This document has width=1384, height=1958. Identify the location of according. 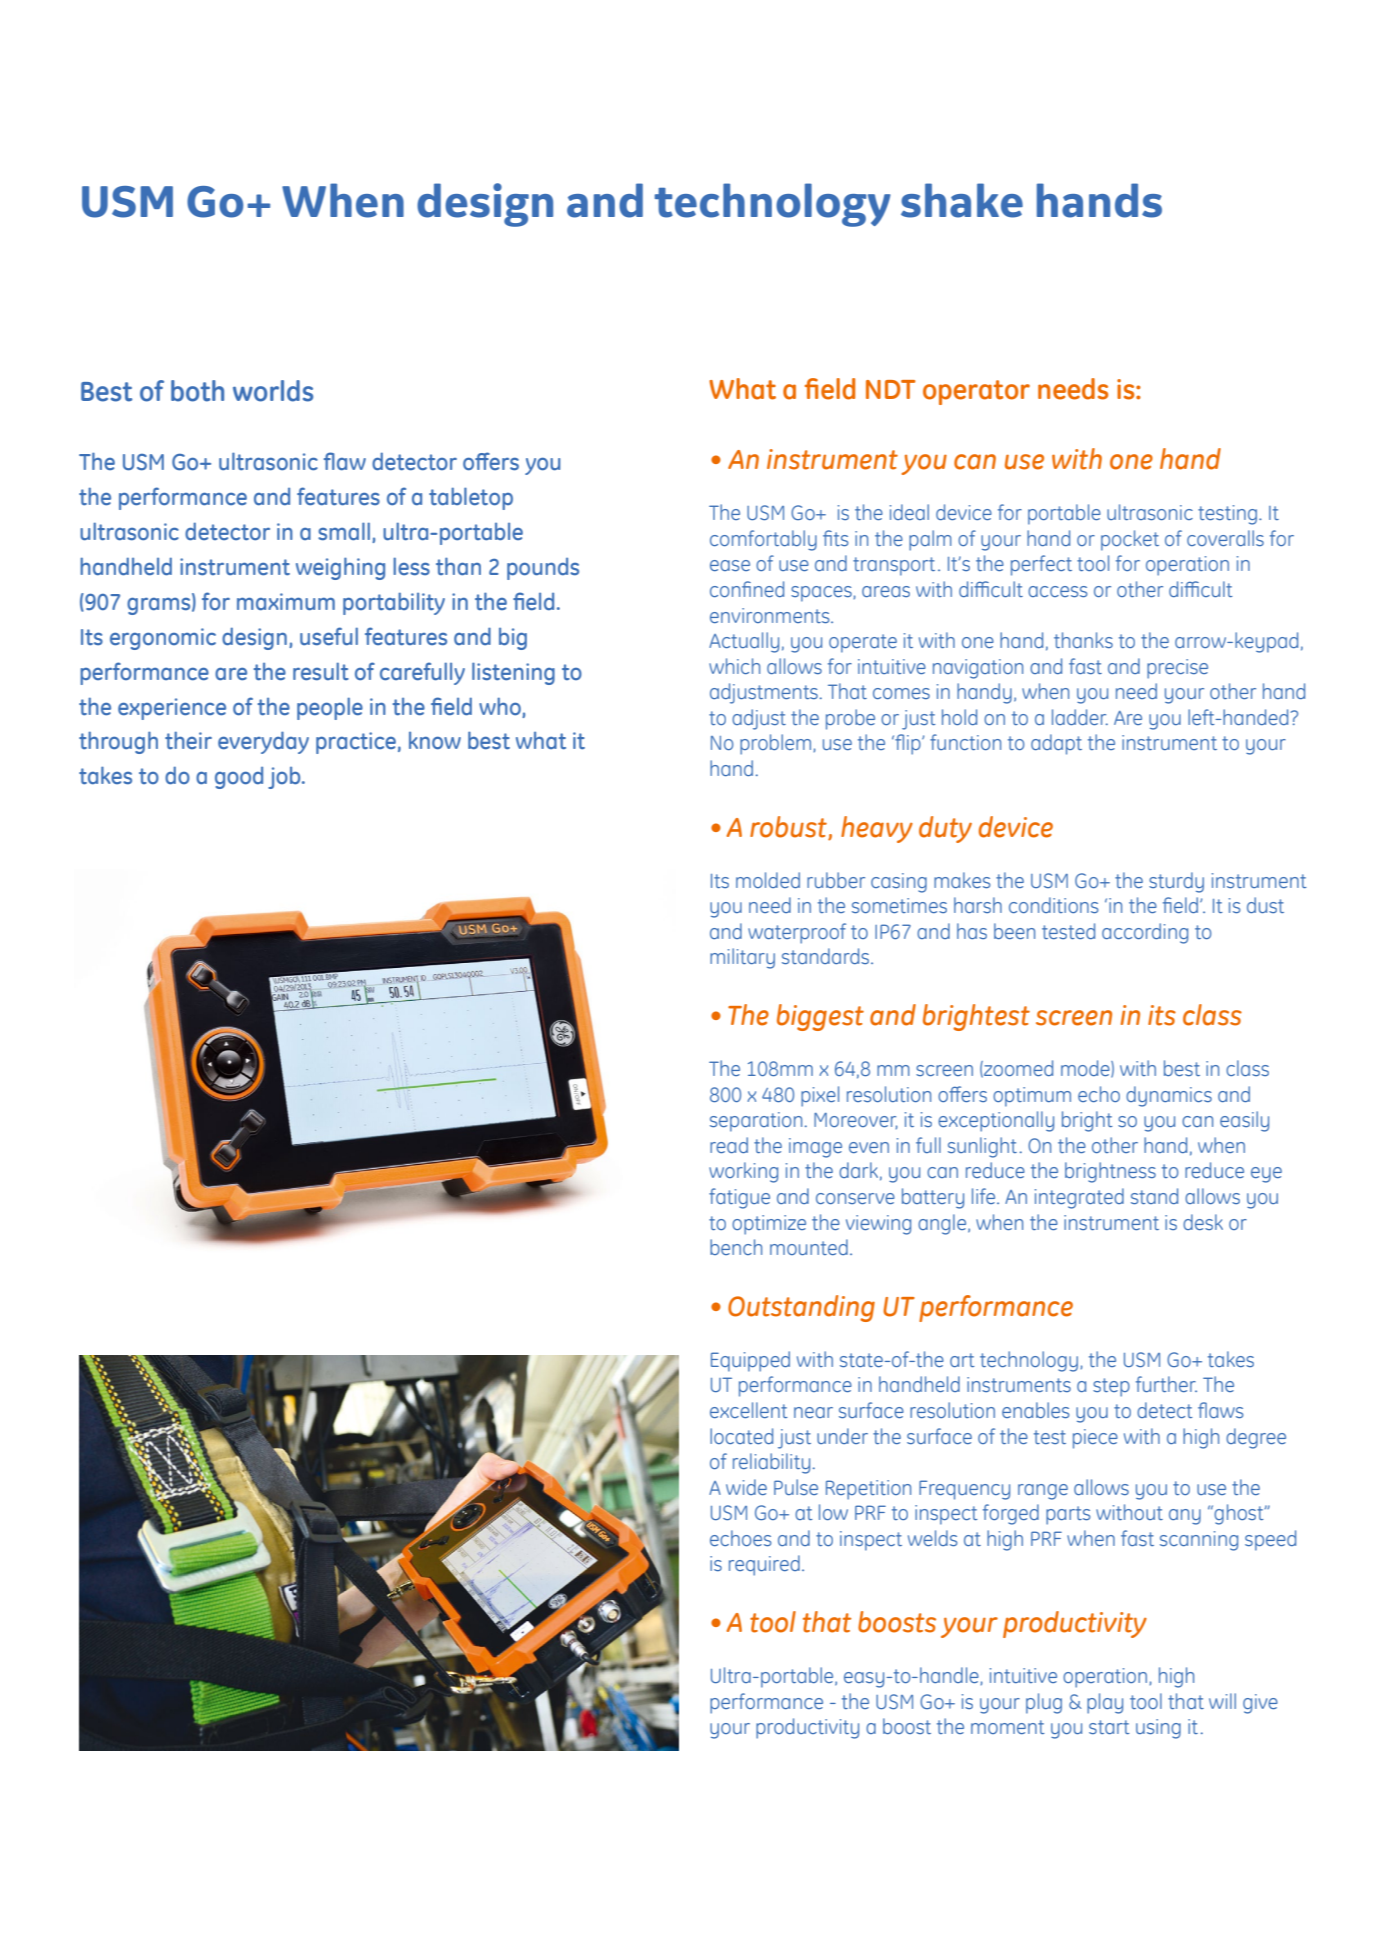
(1145, 933).
